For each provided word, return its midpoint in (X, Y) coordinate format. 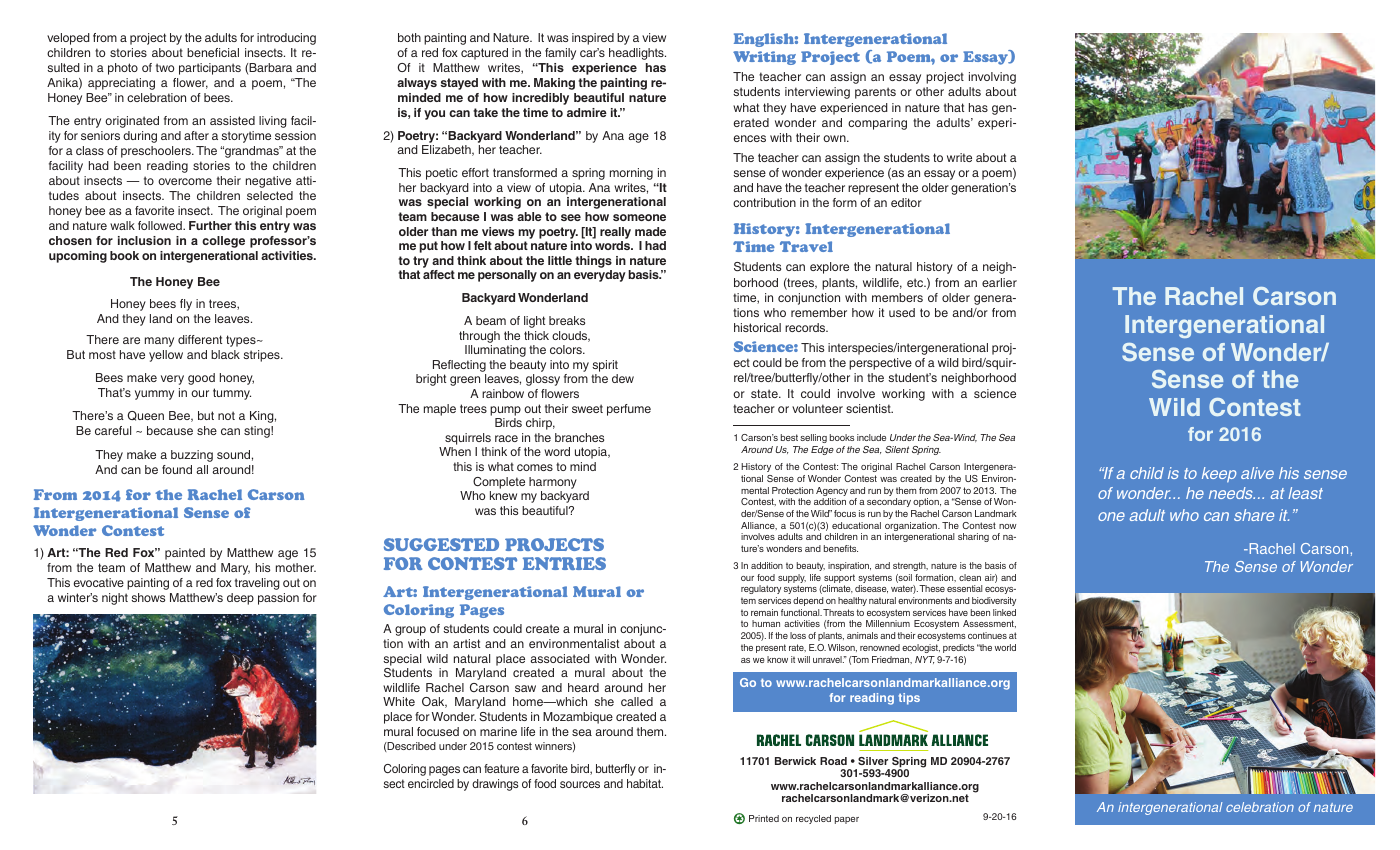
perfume (629, 410)
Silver (873, 761)
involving (992, 78)
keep (1219, 475)
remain (764, 612)
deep (240, 599)
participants (210, 69)
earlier (999, 282)
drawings (495, 785)
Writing (764, 58)
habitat (645, 783)
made (650, 231)
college (223, 242)
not (226, 415)
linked (1004, 612)
